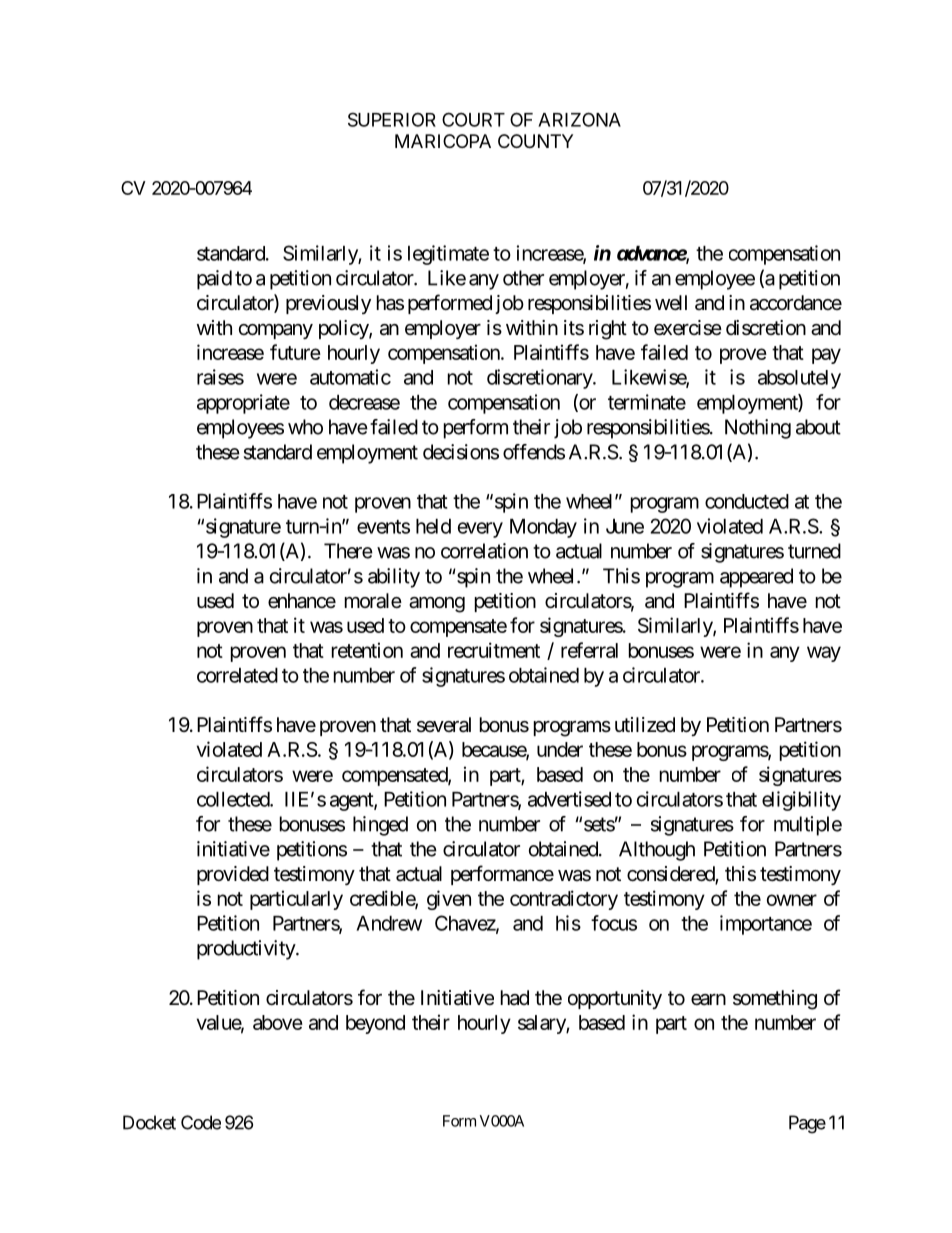  What do you see at coordinates (234, 799) in the document?
I see `collected` at bounding box center [234, 799].
